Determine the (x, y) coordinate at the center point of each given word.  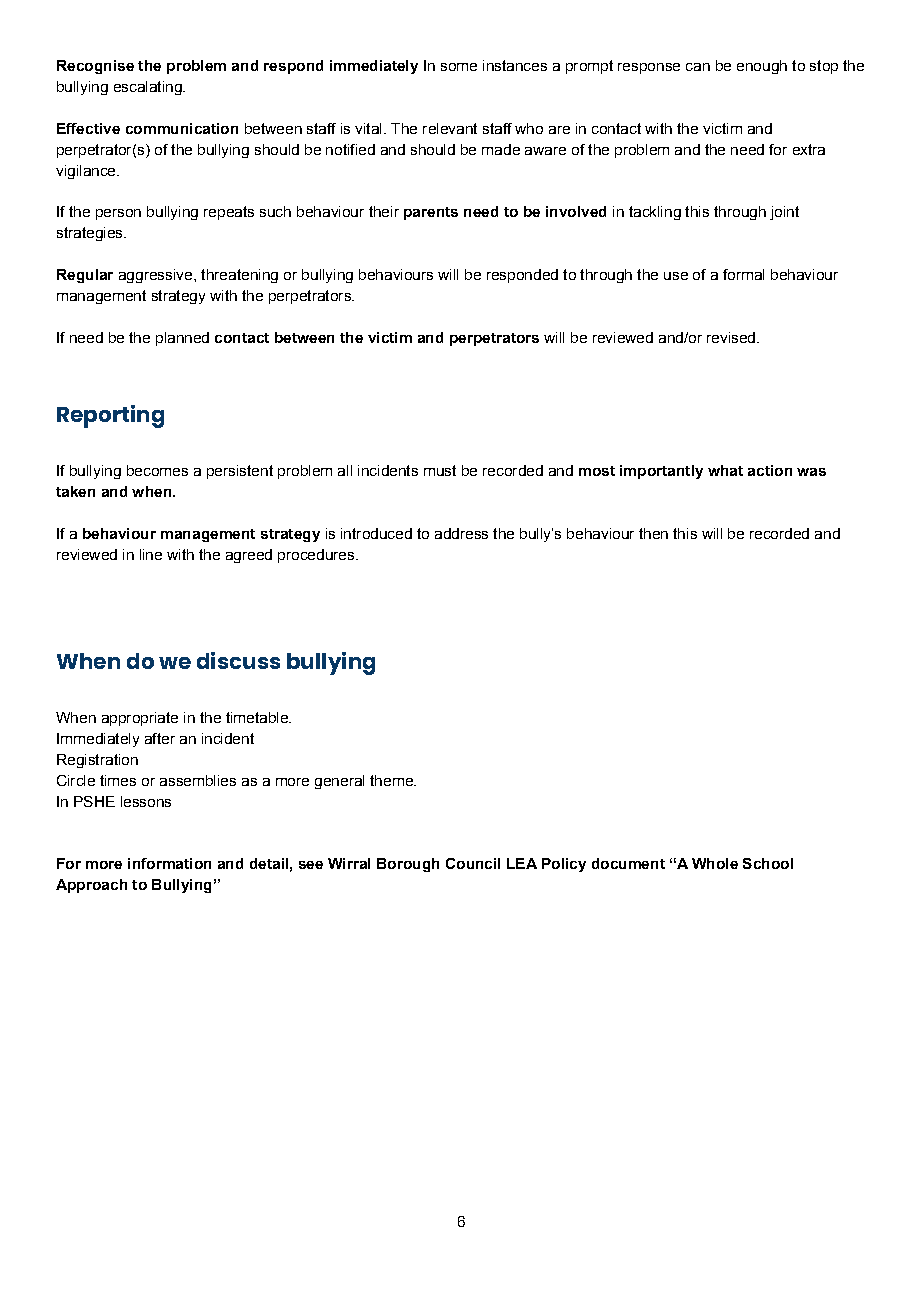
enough (762, 67)
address (461, 533)
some (459, 67)
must (440, 470)
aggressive (157, 276)
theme (392, 780)
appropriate (140, 719)
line (151, 554)
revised (731, 337)
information (169, 863)
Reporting (110, 416)
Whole (715, 863)
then (653, 533)
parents (431, 213)
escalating (149, 88)
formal (743, 274)
